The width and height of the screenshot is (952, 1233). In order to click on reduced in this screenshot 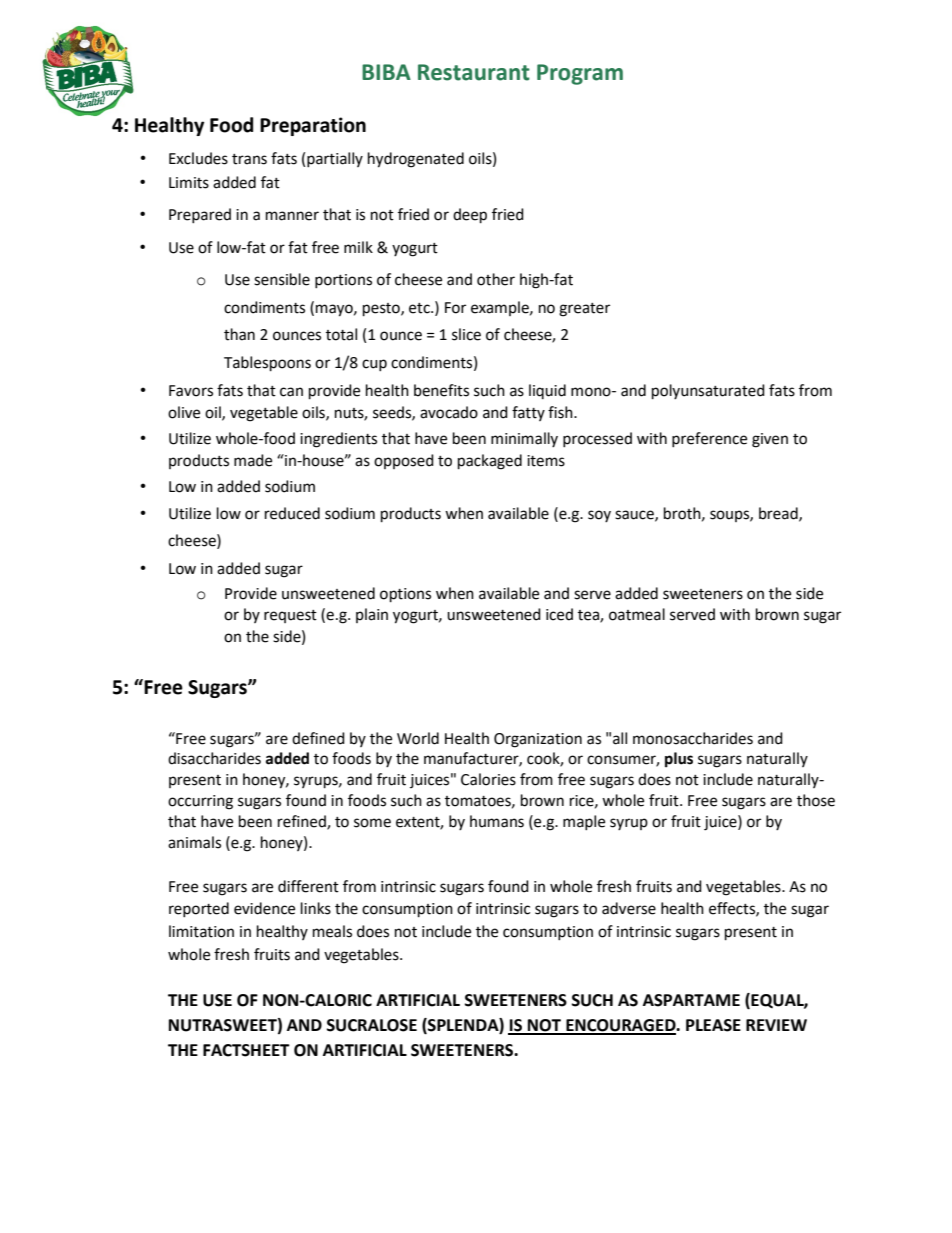, I will do `click(292, 513)`.
